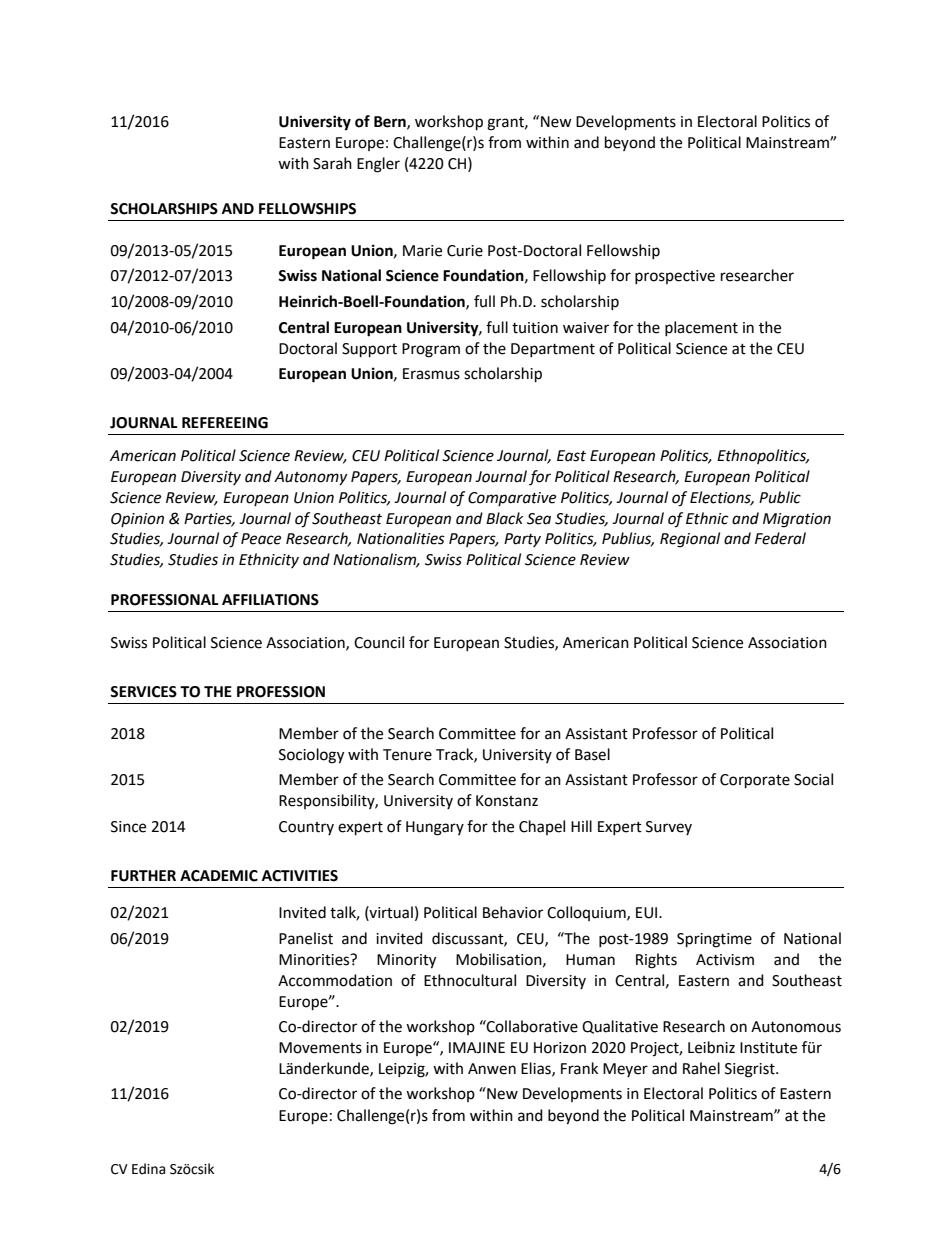 This screenshot has width=952, height=1233. Describe the element at coordinates (675, 277) in the screenshot. I see `prospective` at that location.
